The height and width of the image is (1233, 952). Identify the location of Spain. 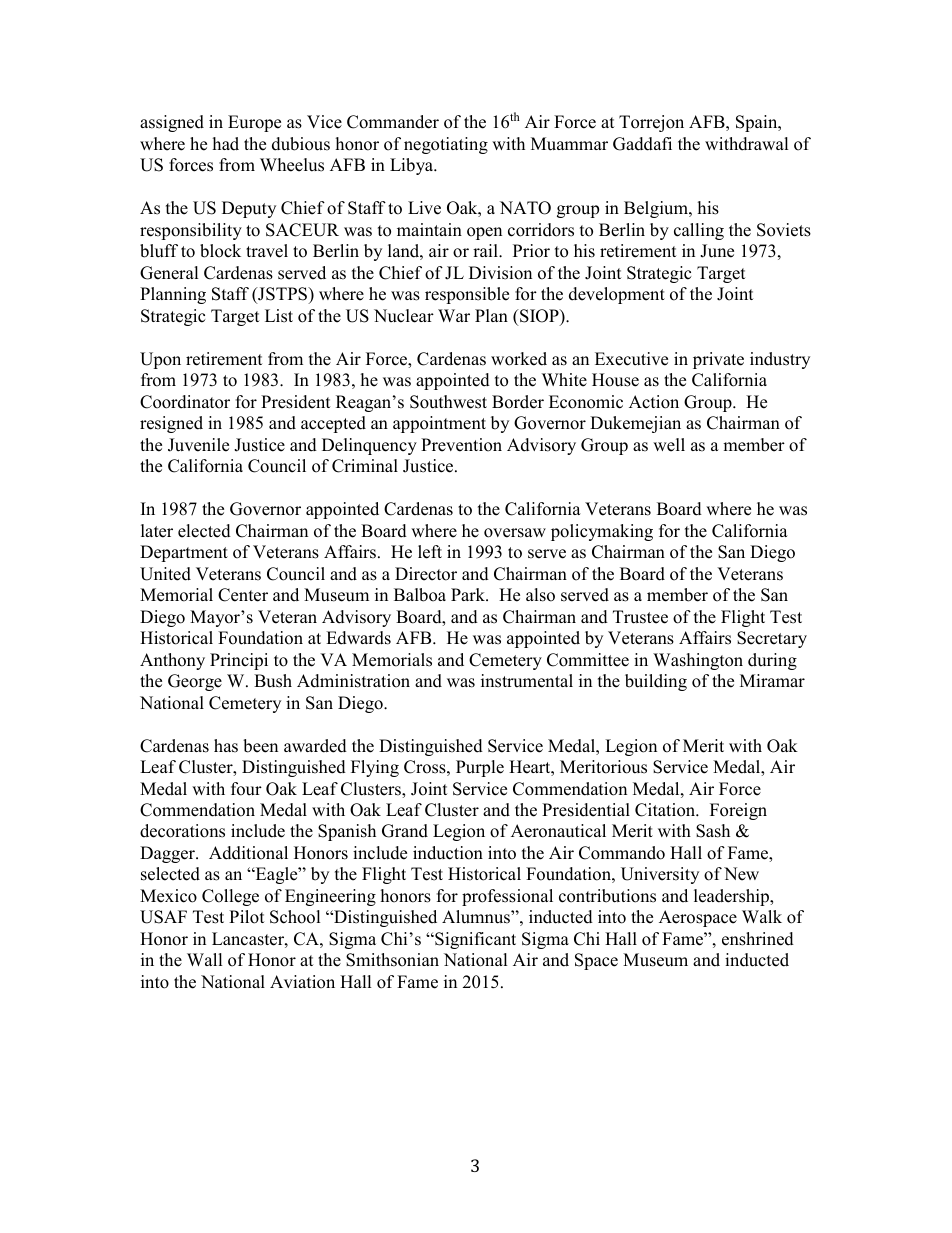
(758, 123).
